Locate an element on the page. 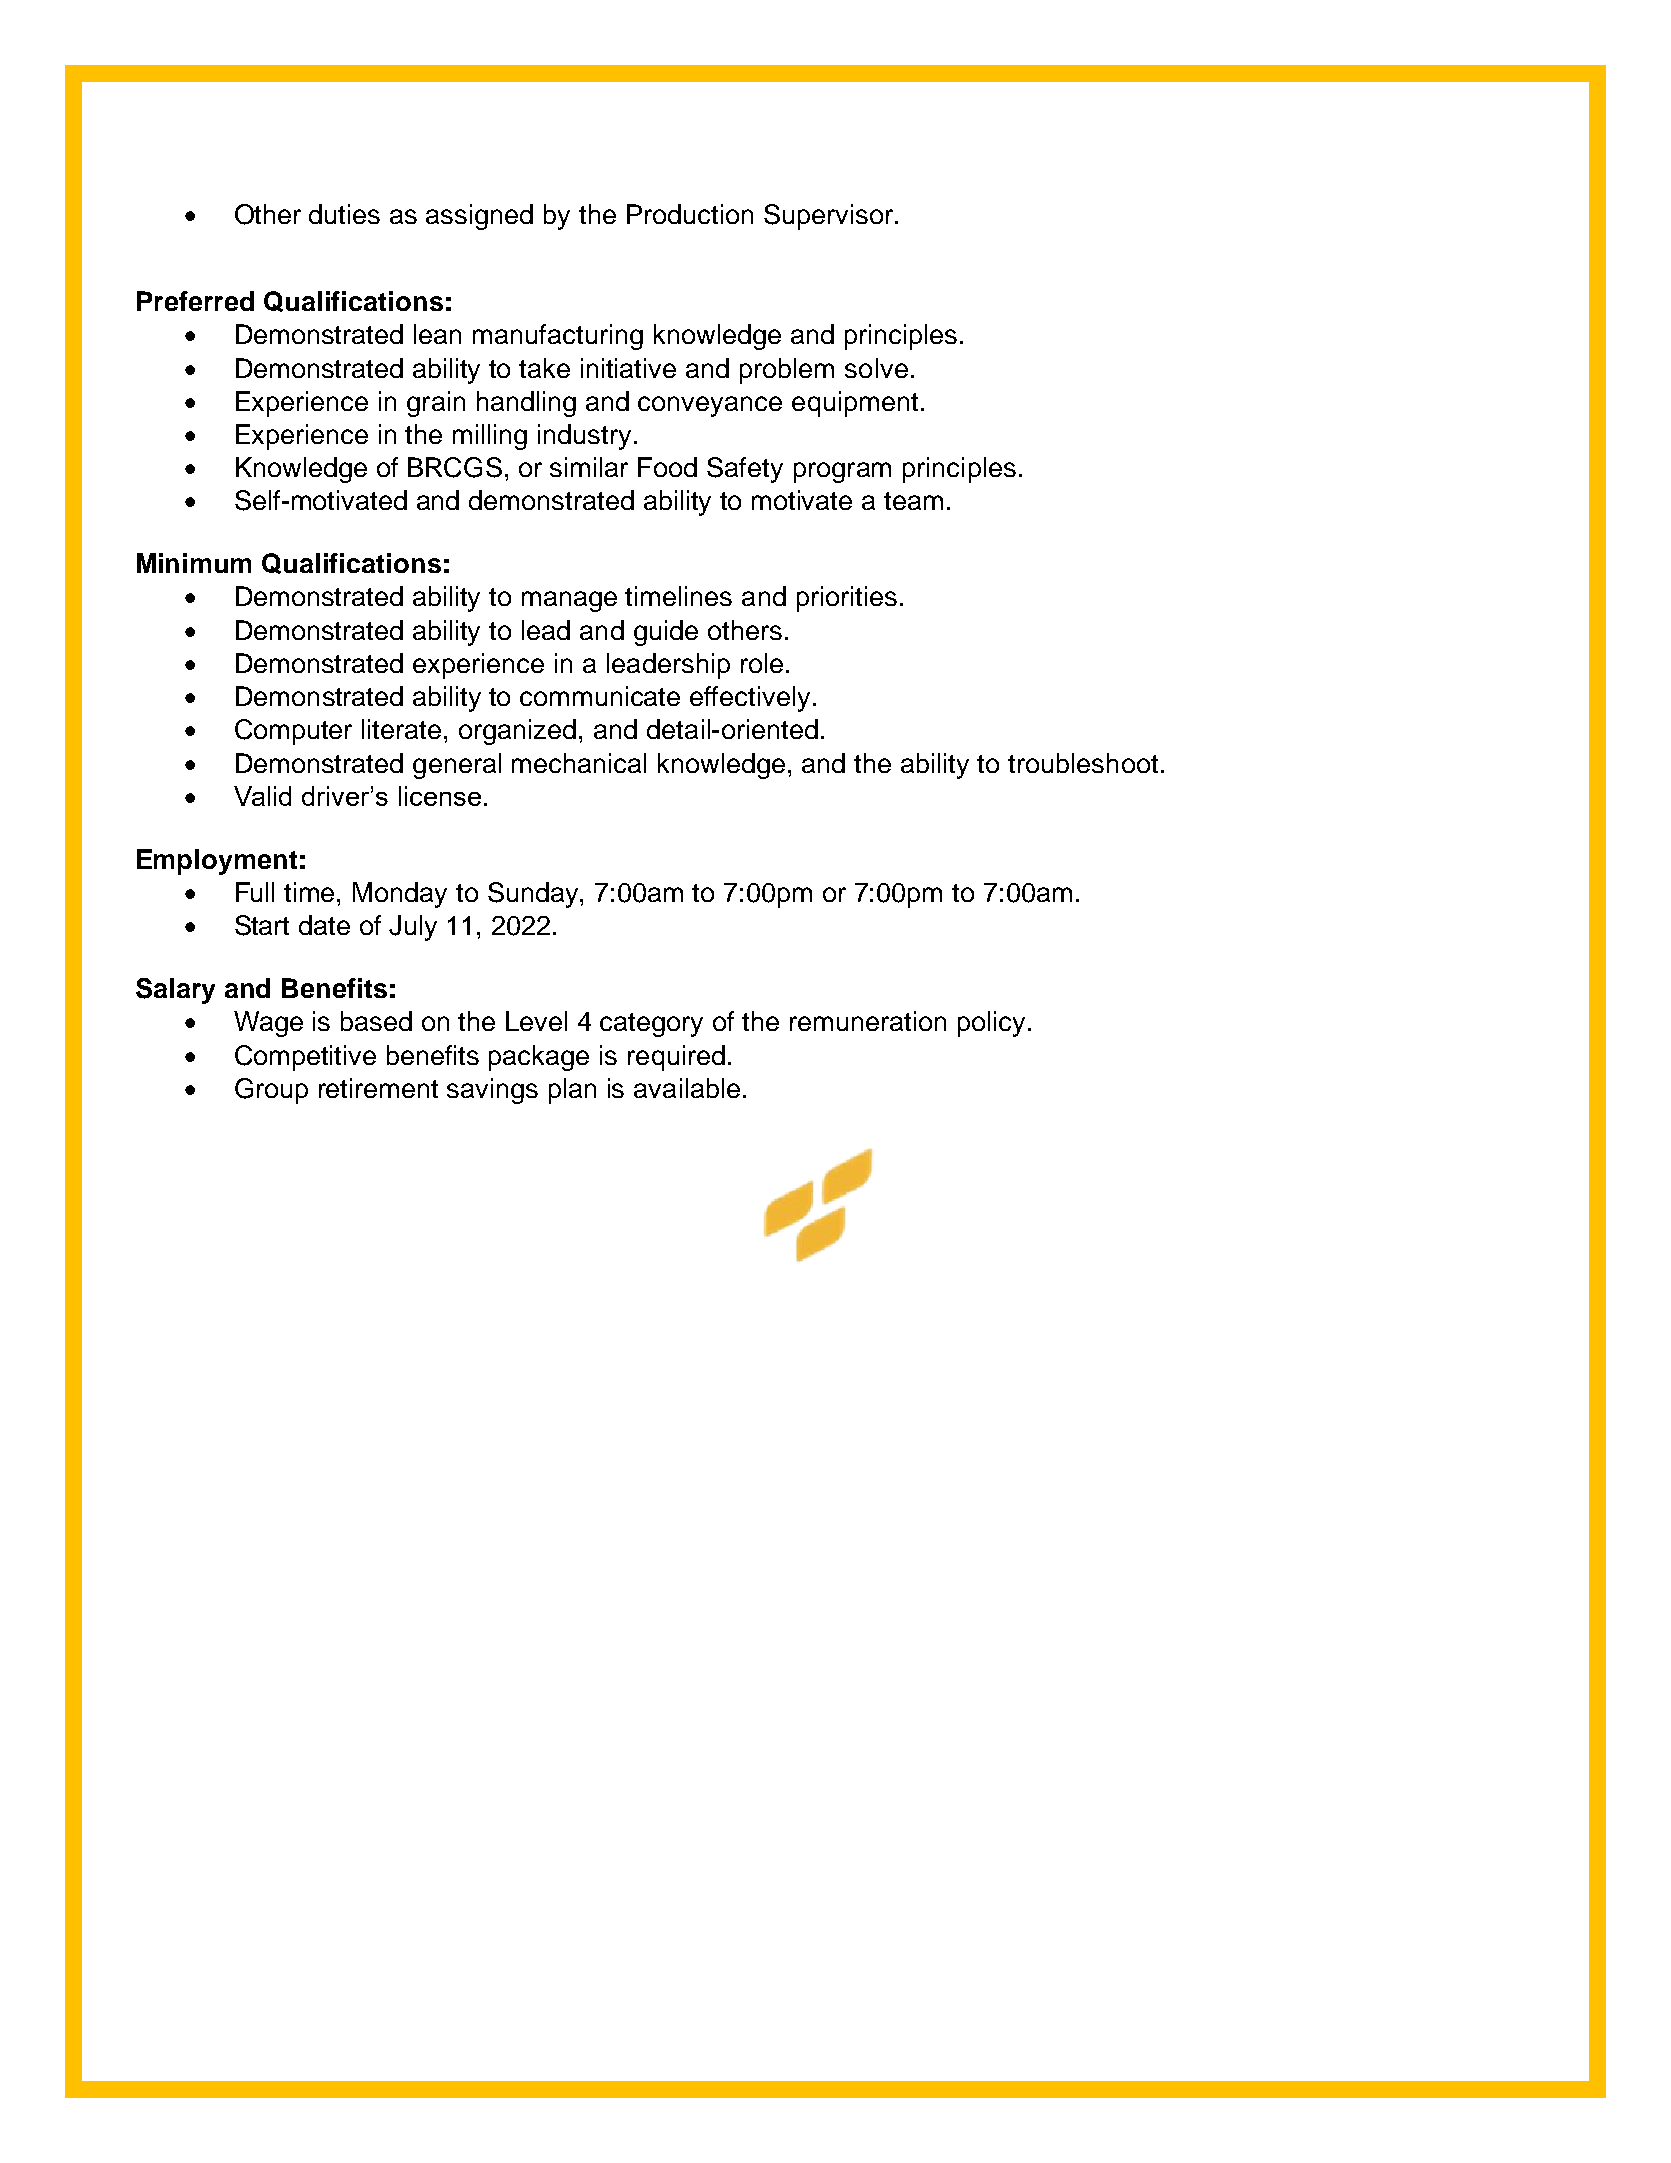 Image resolution: width=1671 pixels, height=2163 pixels. guide is located at coordinates (666, 633).
